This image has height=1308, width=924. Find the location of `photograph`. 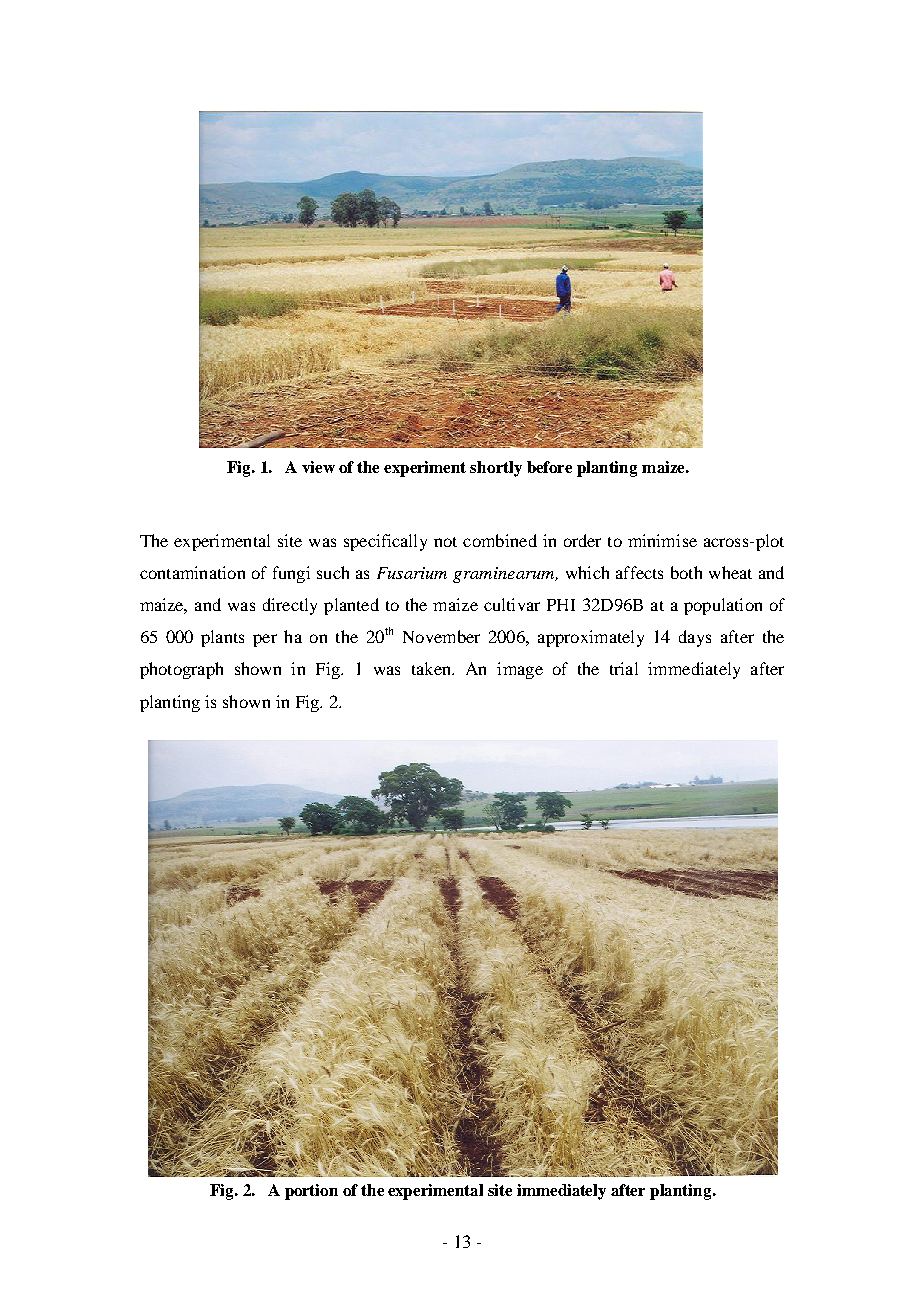

photograph is located at coordinates (181, 670).
